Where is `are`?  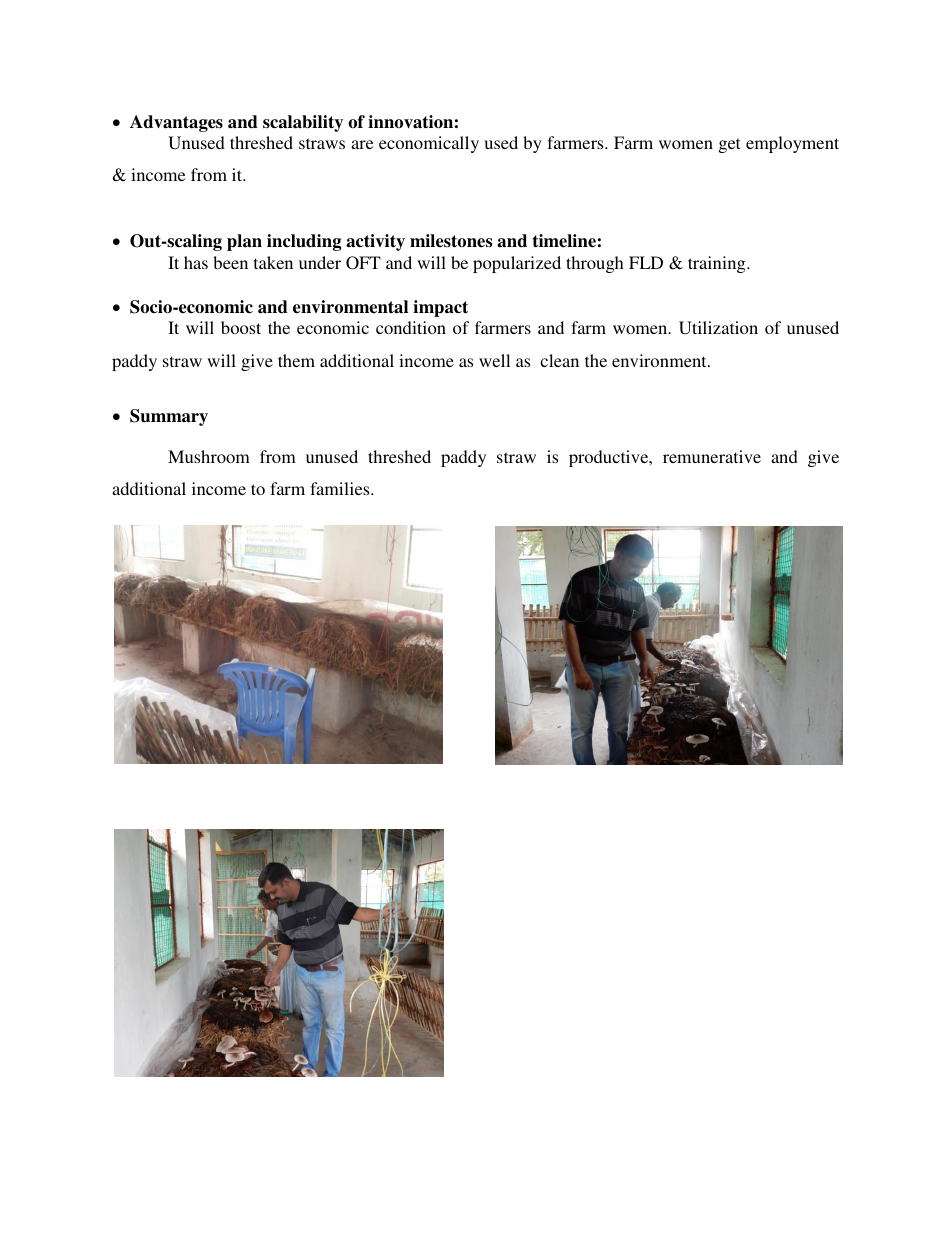 are is located at coordinates (362, 144).
